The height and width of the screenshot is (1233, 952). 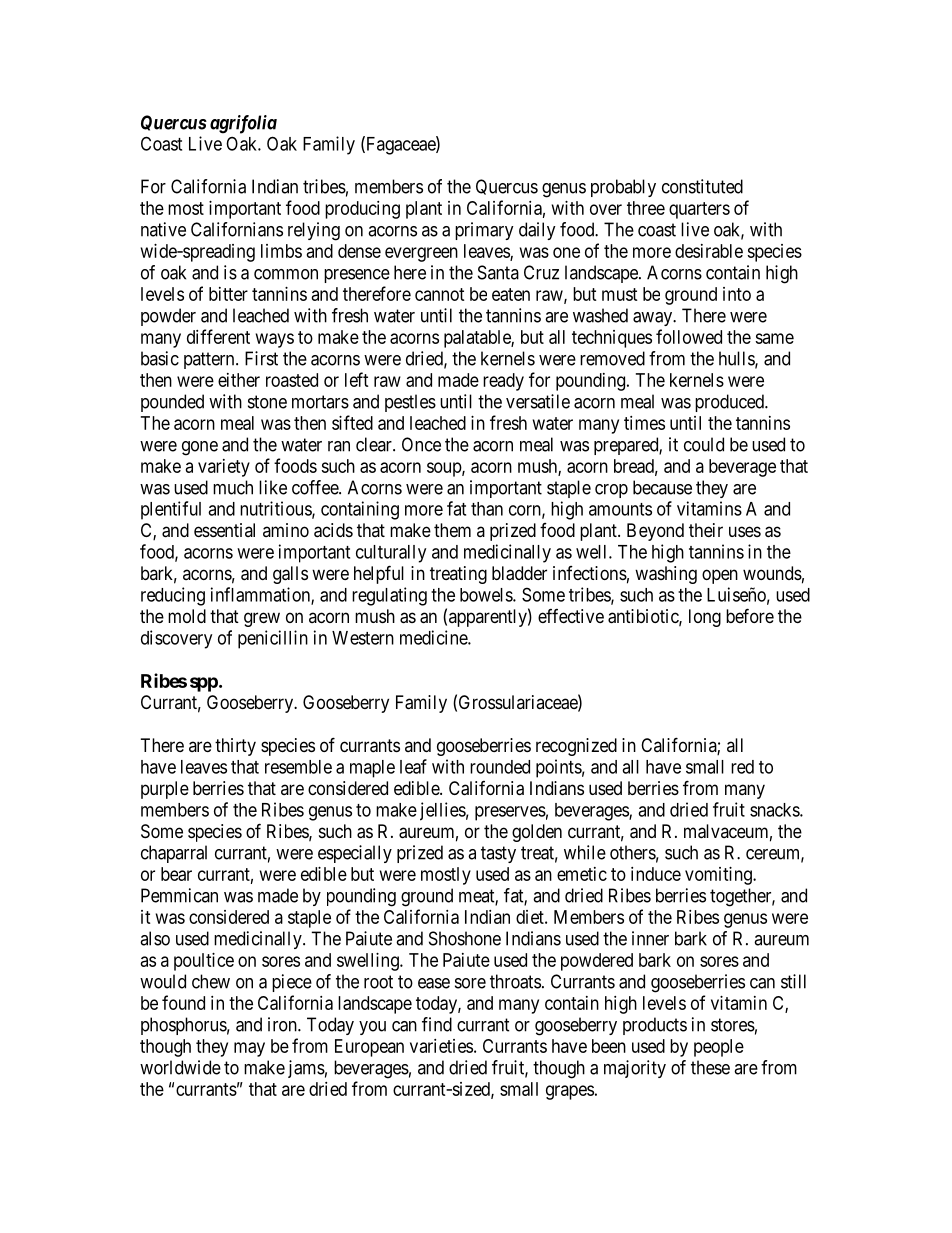 What do you see at coordinates (273, 639) in the screenshot?
I see `penicillin` at bounding box center [273, 639].
